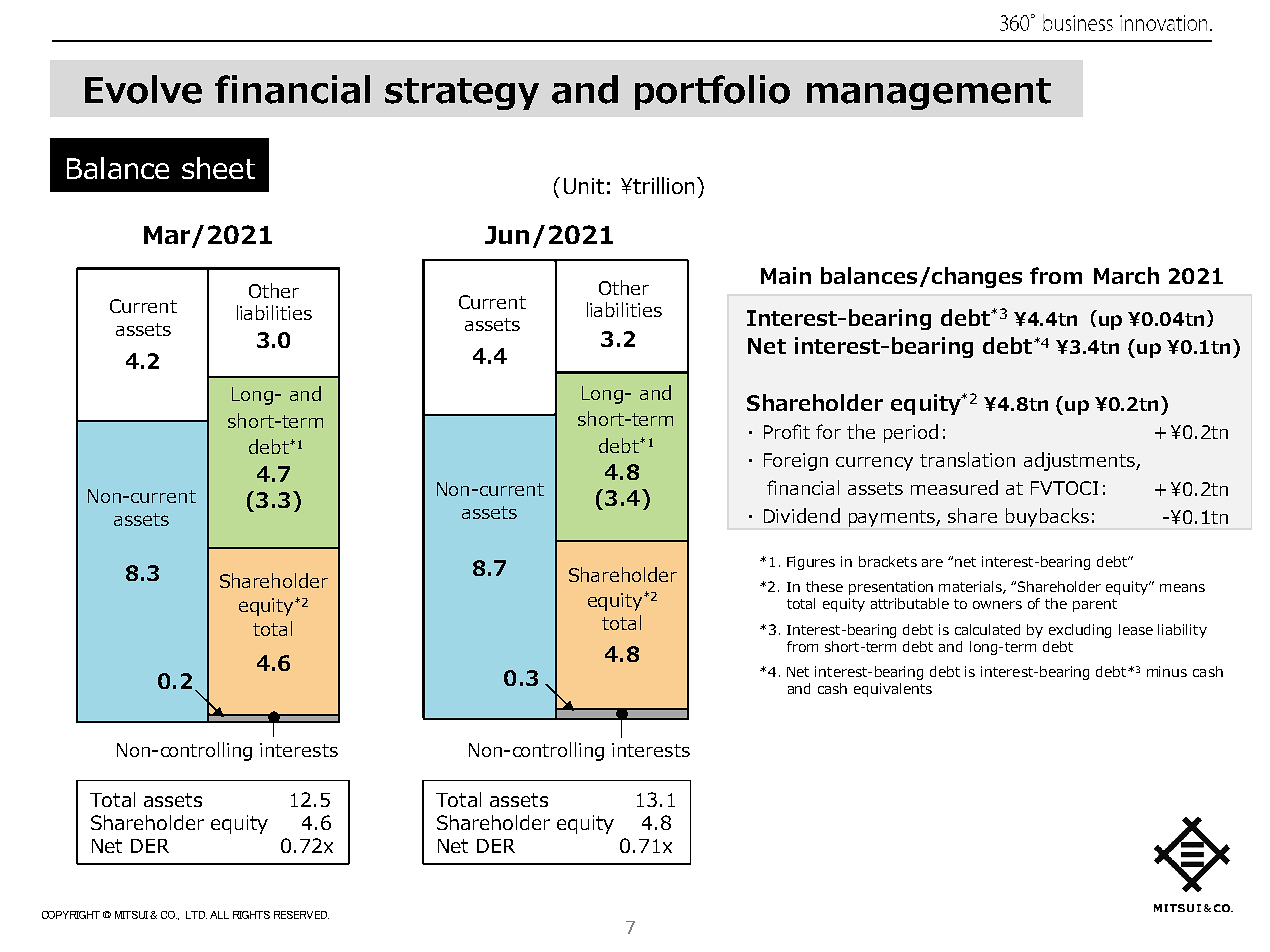 The image size is (1270, 952). What do you see at coordinates (712, 92) in the screenshot?
I see `portfolio` at bounding box center [712, 92].
